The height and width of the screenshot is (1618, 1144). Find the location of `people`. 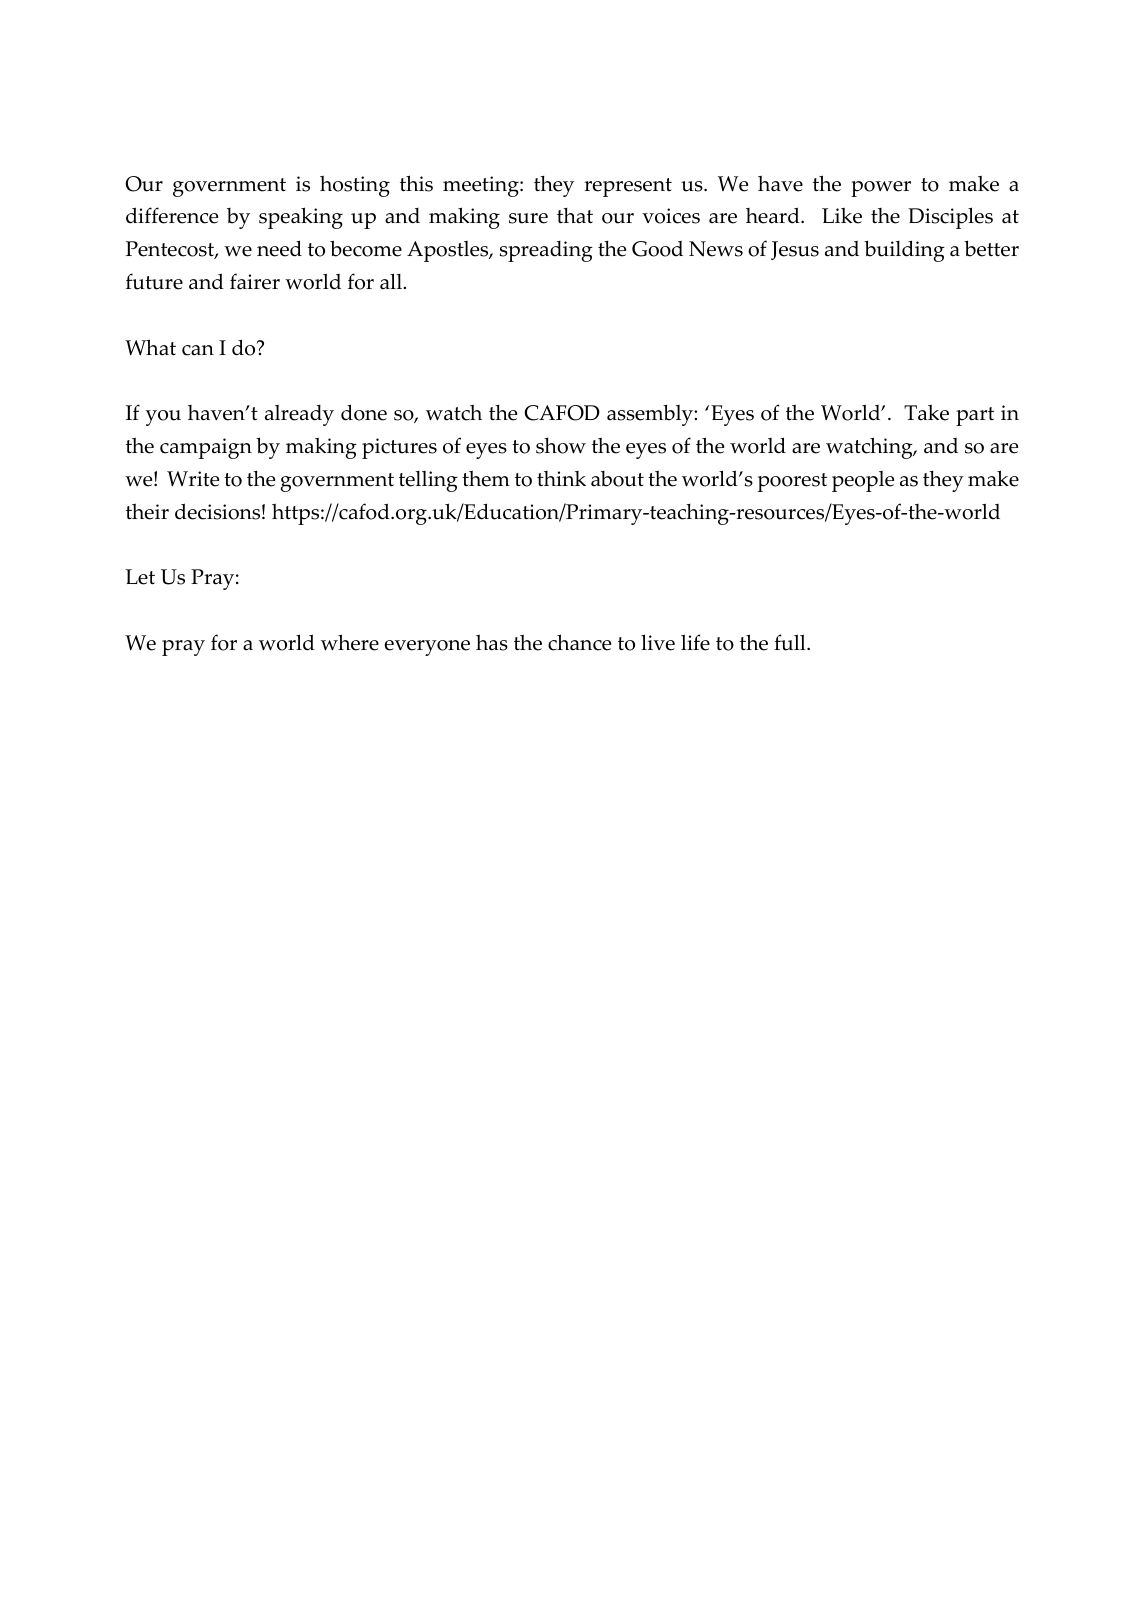

people is located at coordinates (863, 481).
